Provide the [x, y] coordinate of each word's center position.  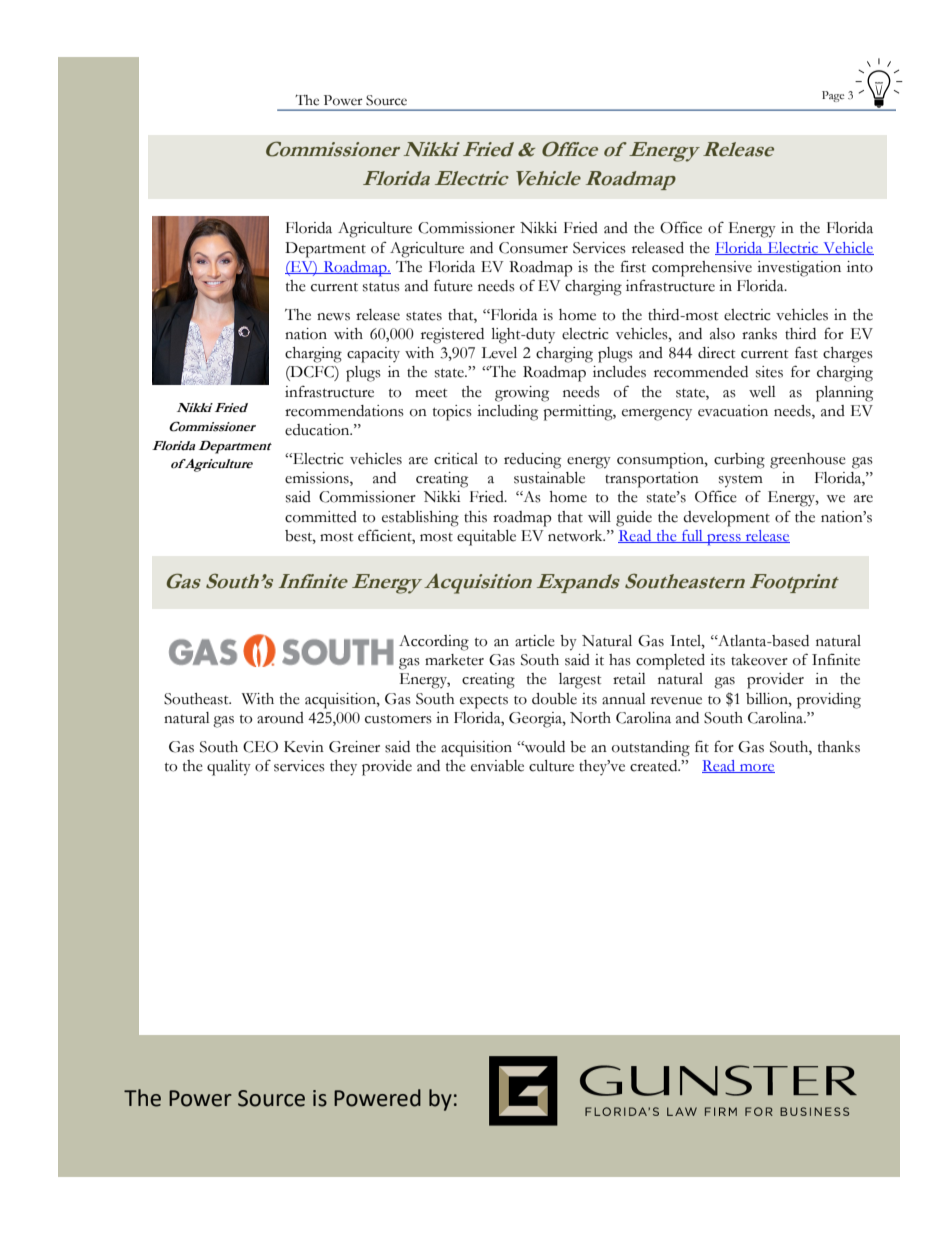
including [507, 413]
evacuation [733, 411]
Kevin [304, 747]
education [318, 430]
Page [833, 96]
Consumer [533, 248]
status [381, 287]
